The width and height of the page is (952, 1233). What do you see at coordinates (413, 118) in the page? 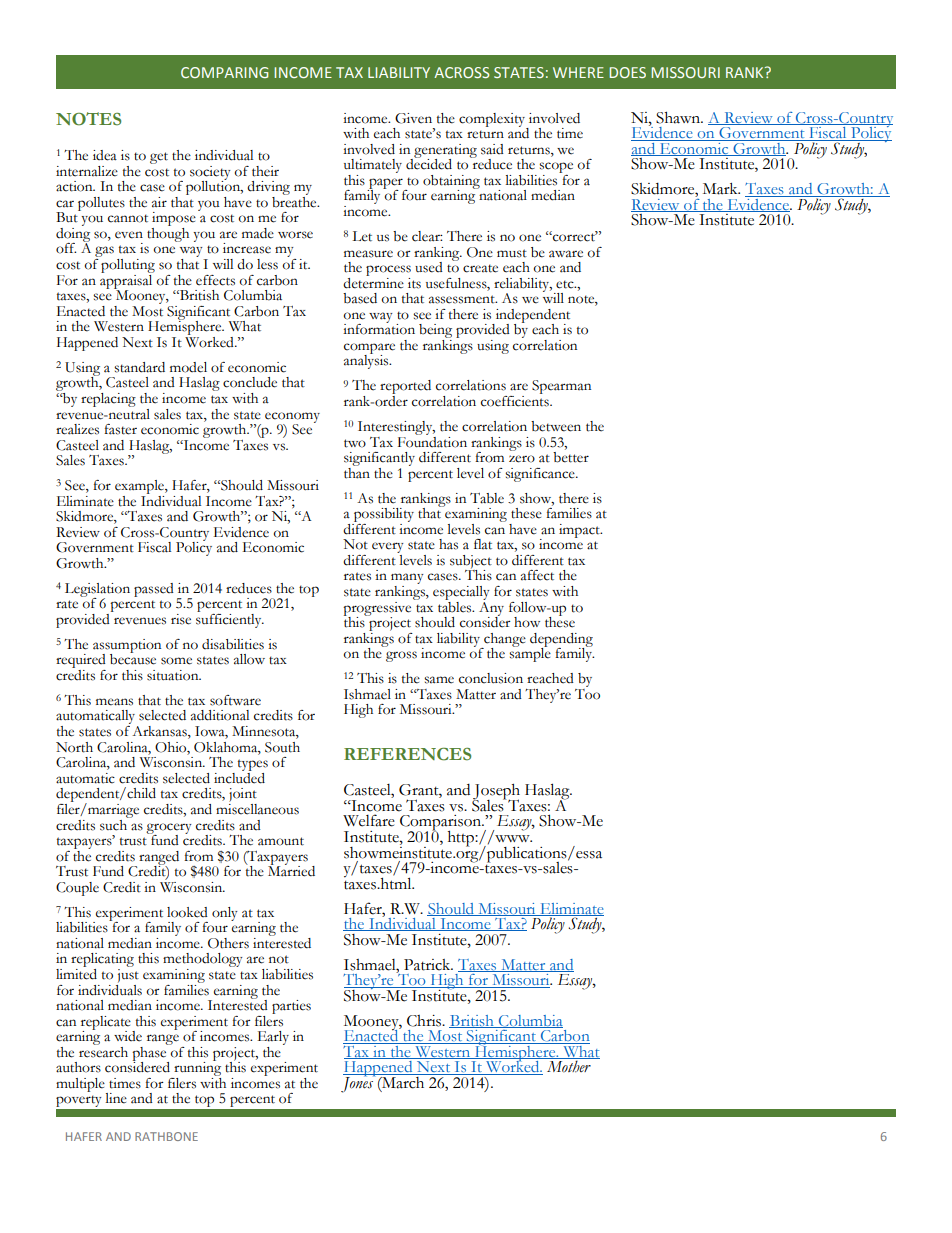
I see `Given` at bounding box center [413, 118].
